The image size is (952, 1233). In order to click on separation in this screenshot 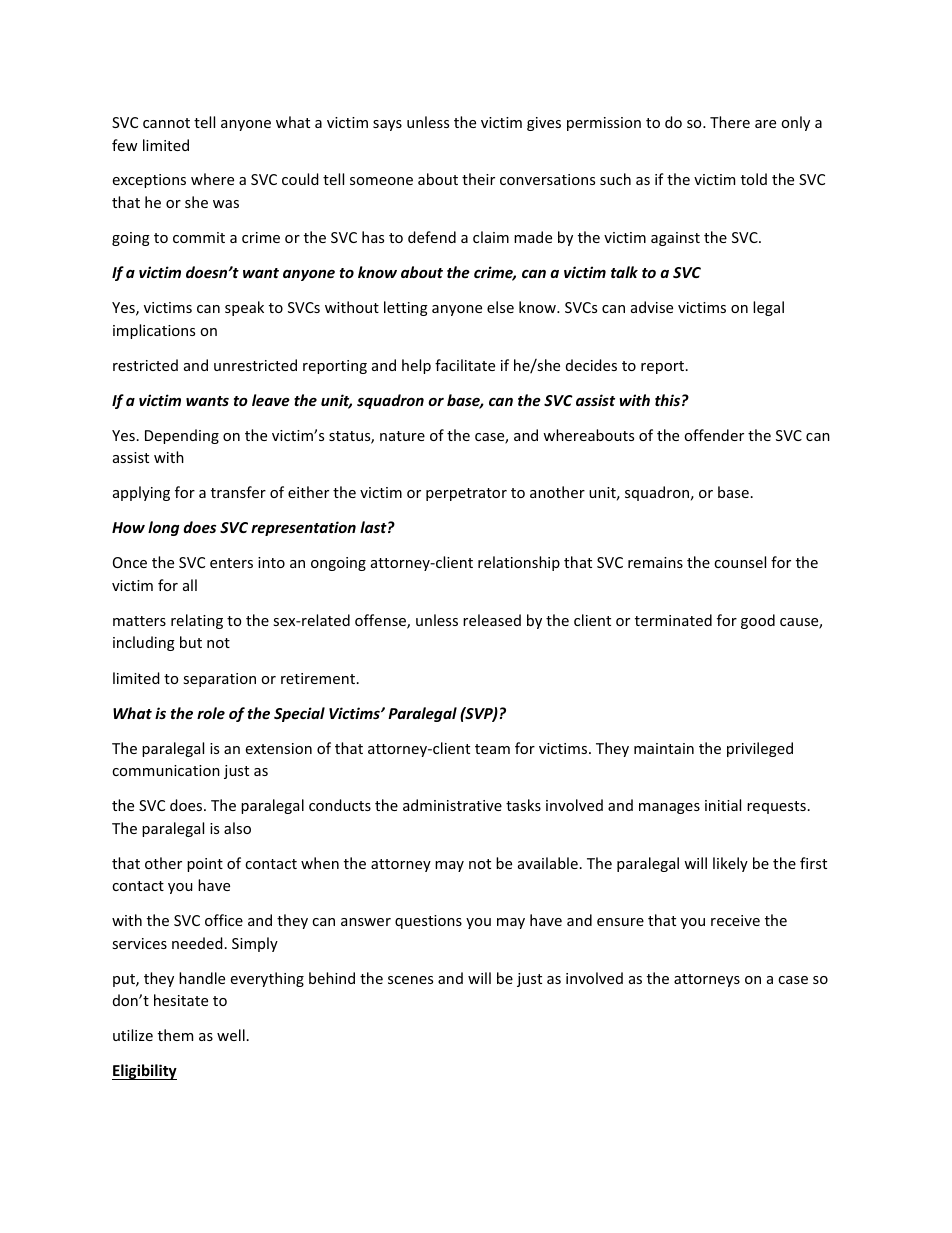, I will do `click(219, 680)`.
